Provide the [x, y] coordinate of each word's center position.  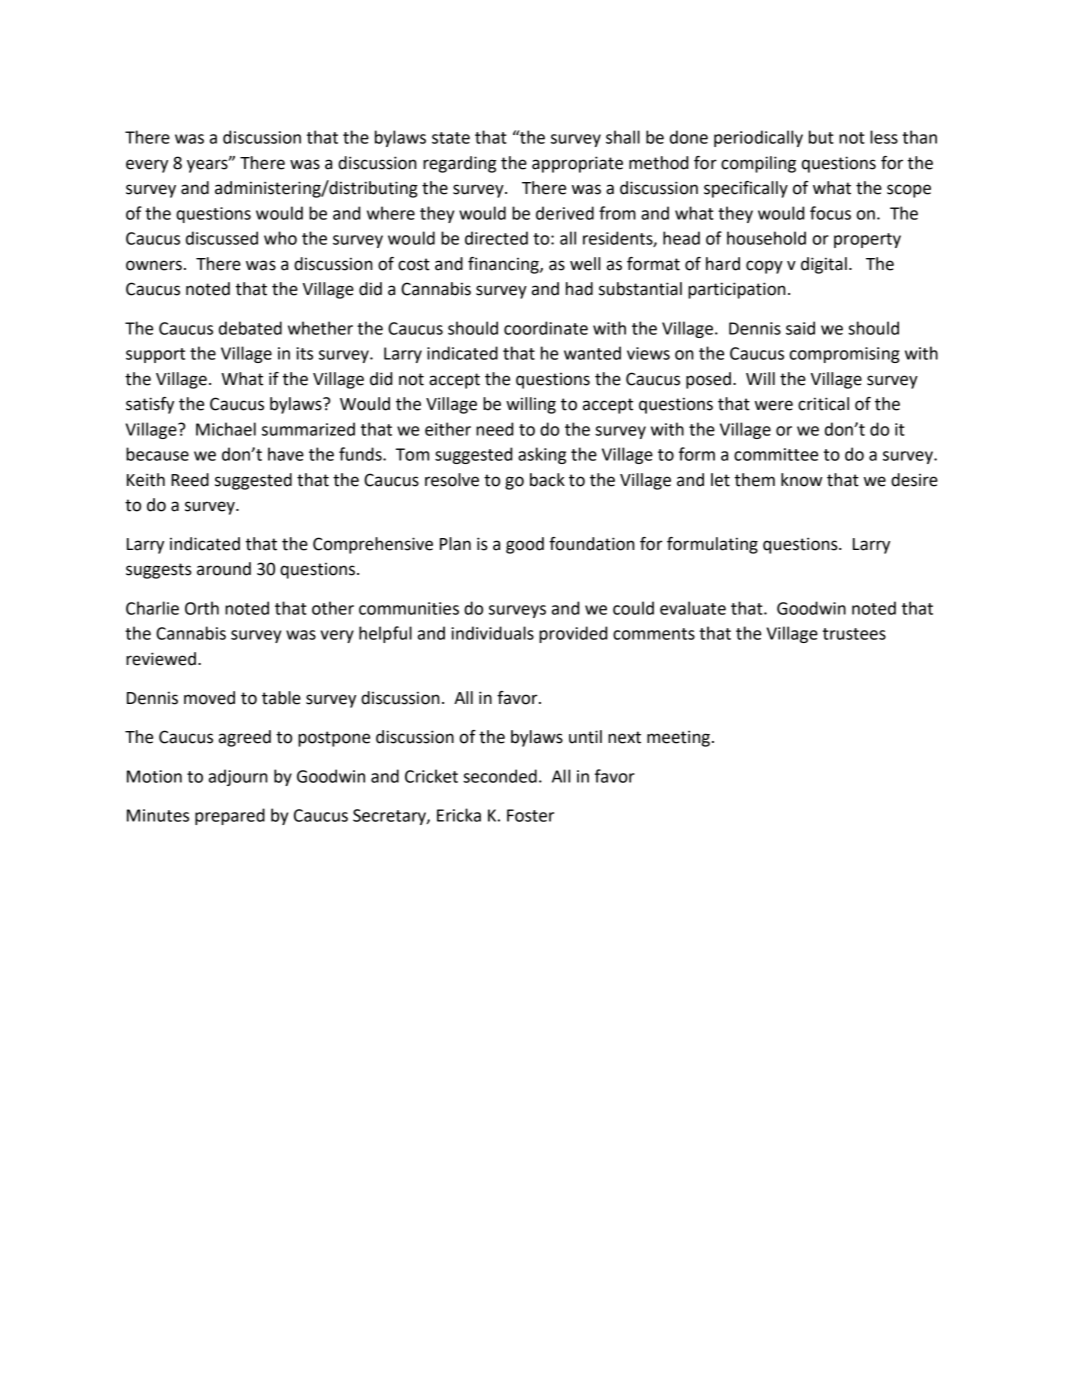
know [801, 480]
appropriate [577, 164]
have [286, 454]
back [547, 480]
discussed [222, 238]
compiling [758, 164]
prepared [230, 816]
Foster [530, 815]
